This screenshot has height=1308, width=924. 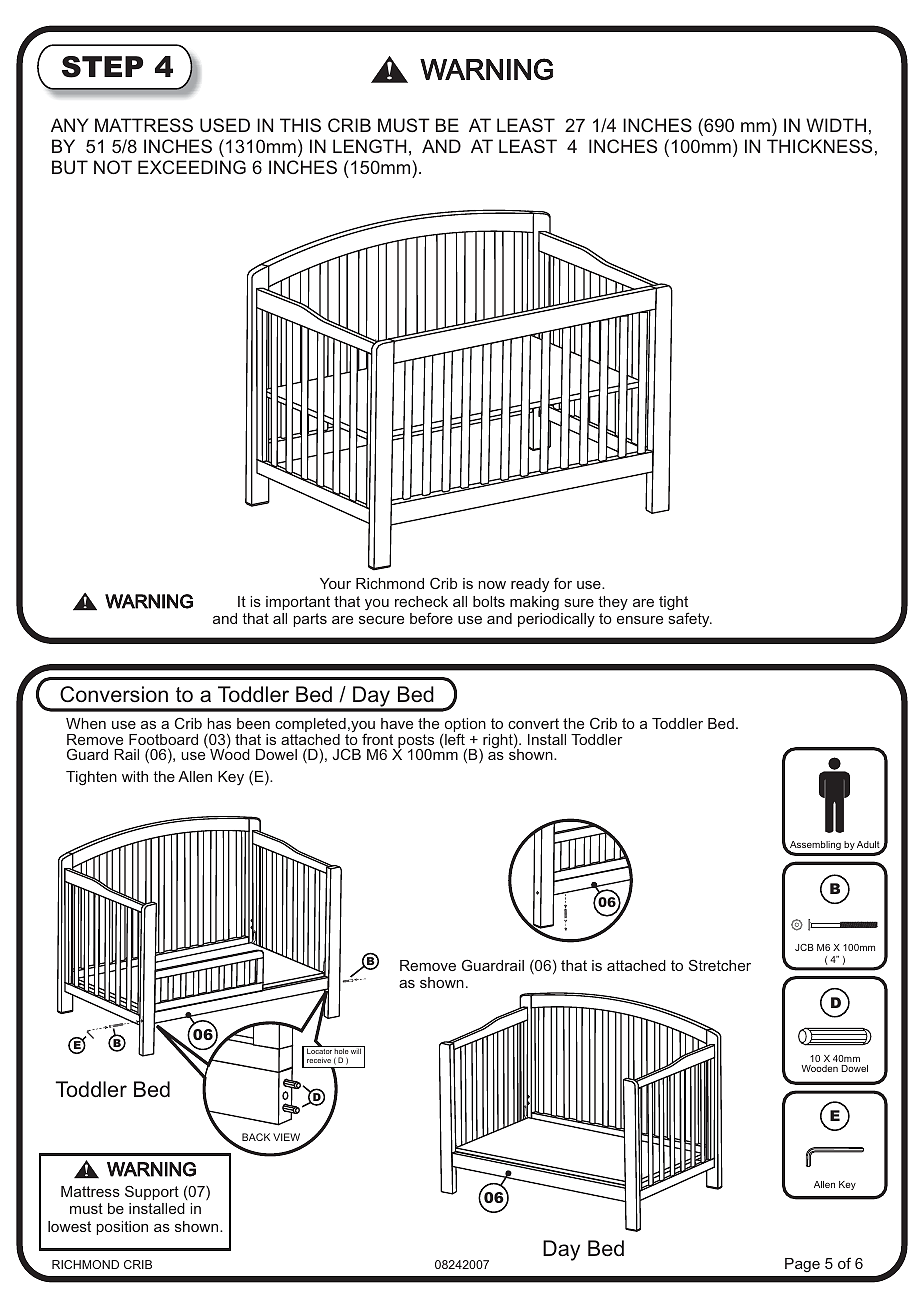 What do you see at coordinates (431, 618) in the screenshot?
I see `before` at bounding box center [431, 618].
